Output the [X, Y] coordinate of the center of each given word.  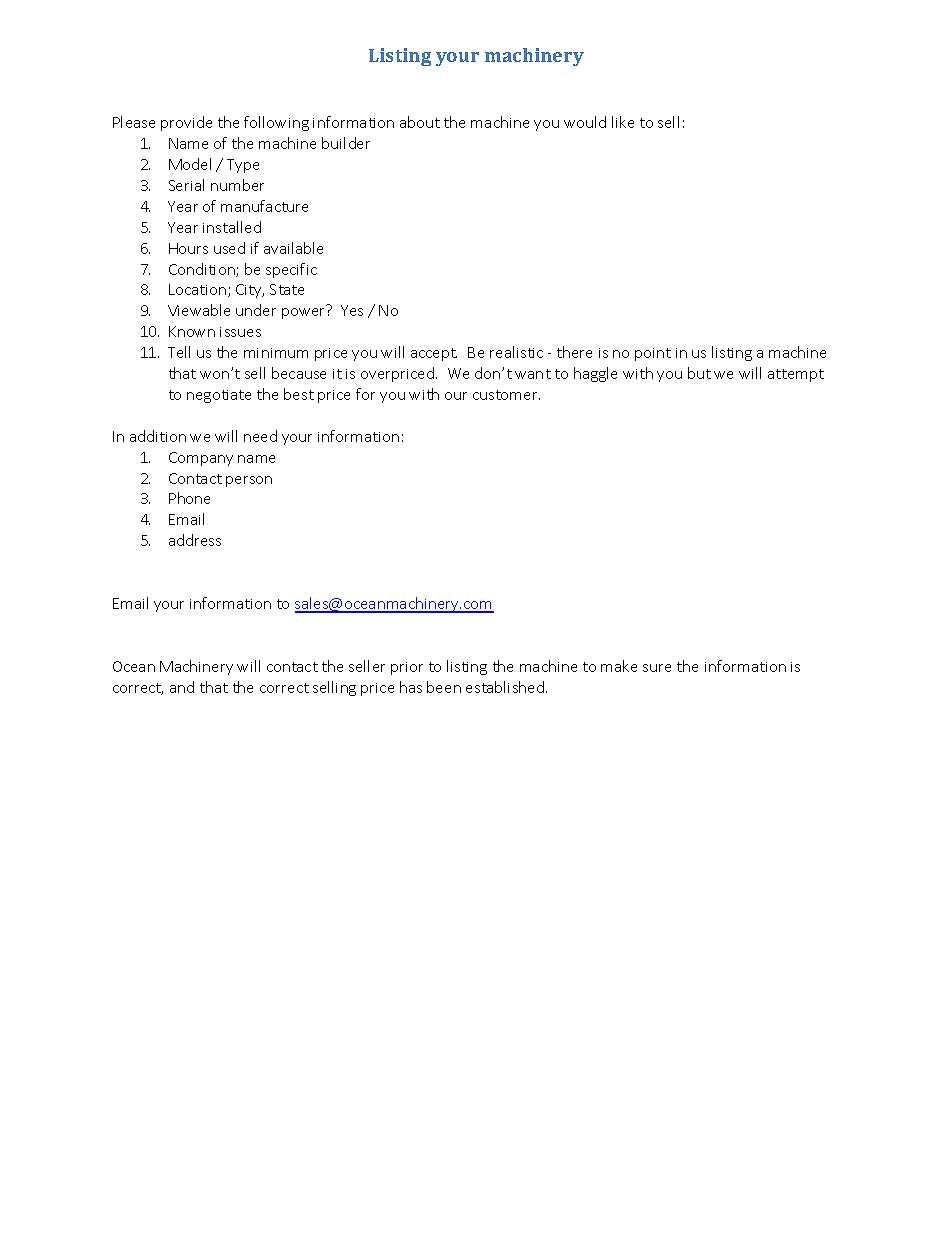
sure [657, 668]
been [444, 687]
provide [186, 123]
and [182, 687]
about [420, 122]
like [623, 122]
